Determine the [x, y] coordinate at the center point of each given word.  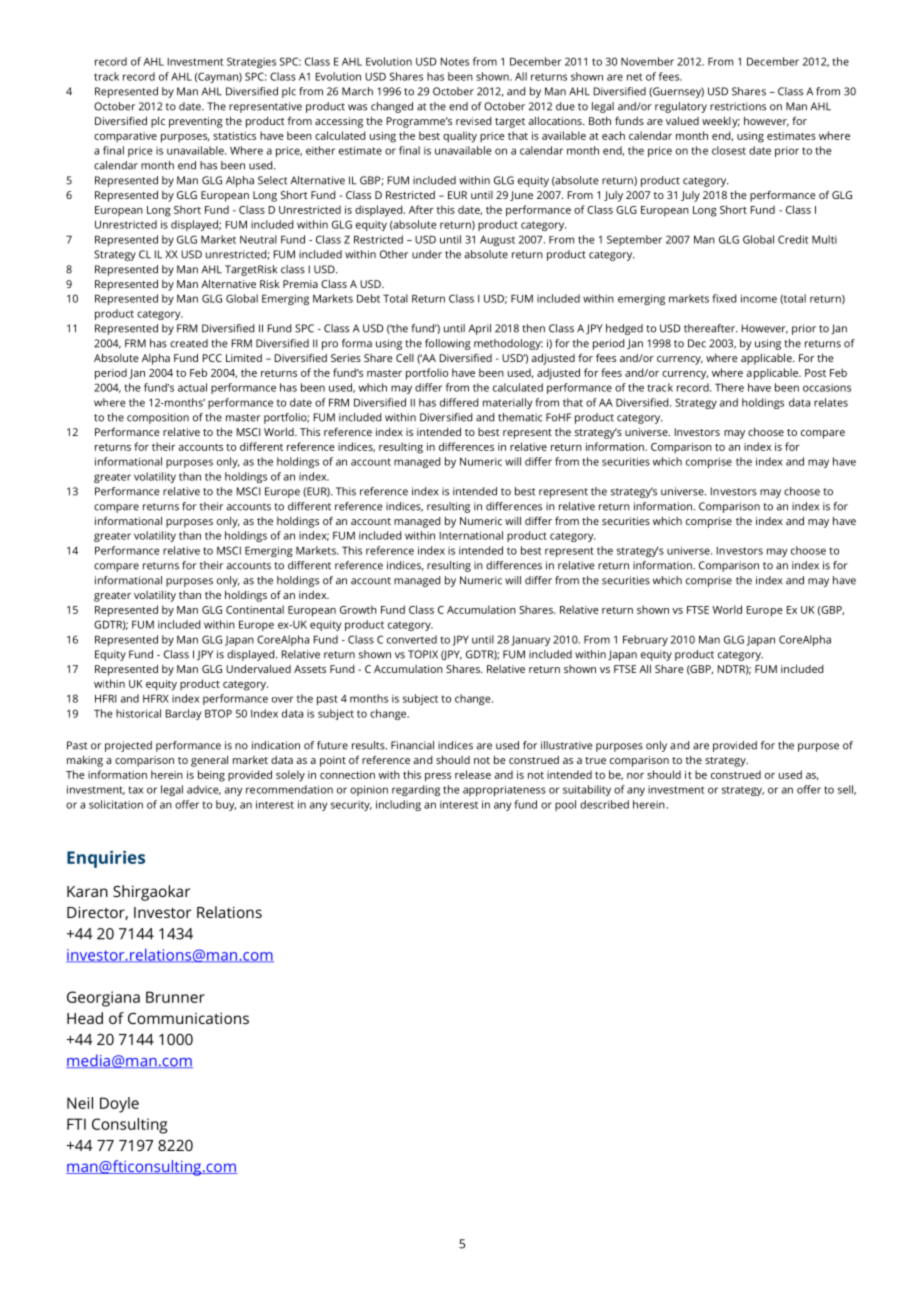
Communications [188, 1018]
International [471, 535]
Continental [255, 609]
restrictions [738, 106]
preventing [196, 122]
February [645, 640]
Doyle [119, 1105]
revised [473, 121]
